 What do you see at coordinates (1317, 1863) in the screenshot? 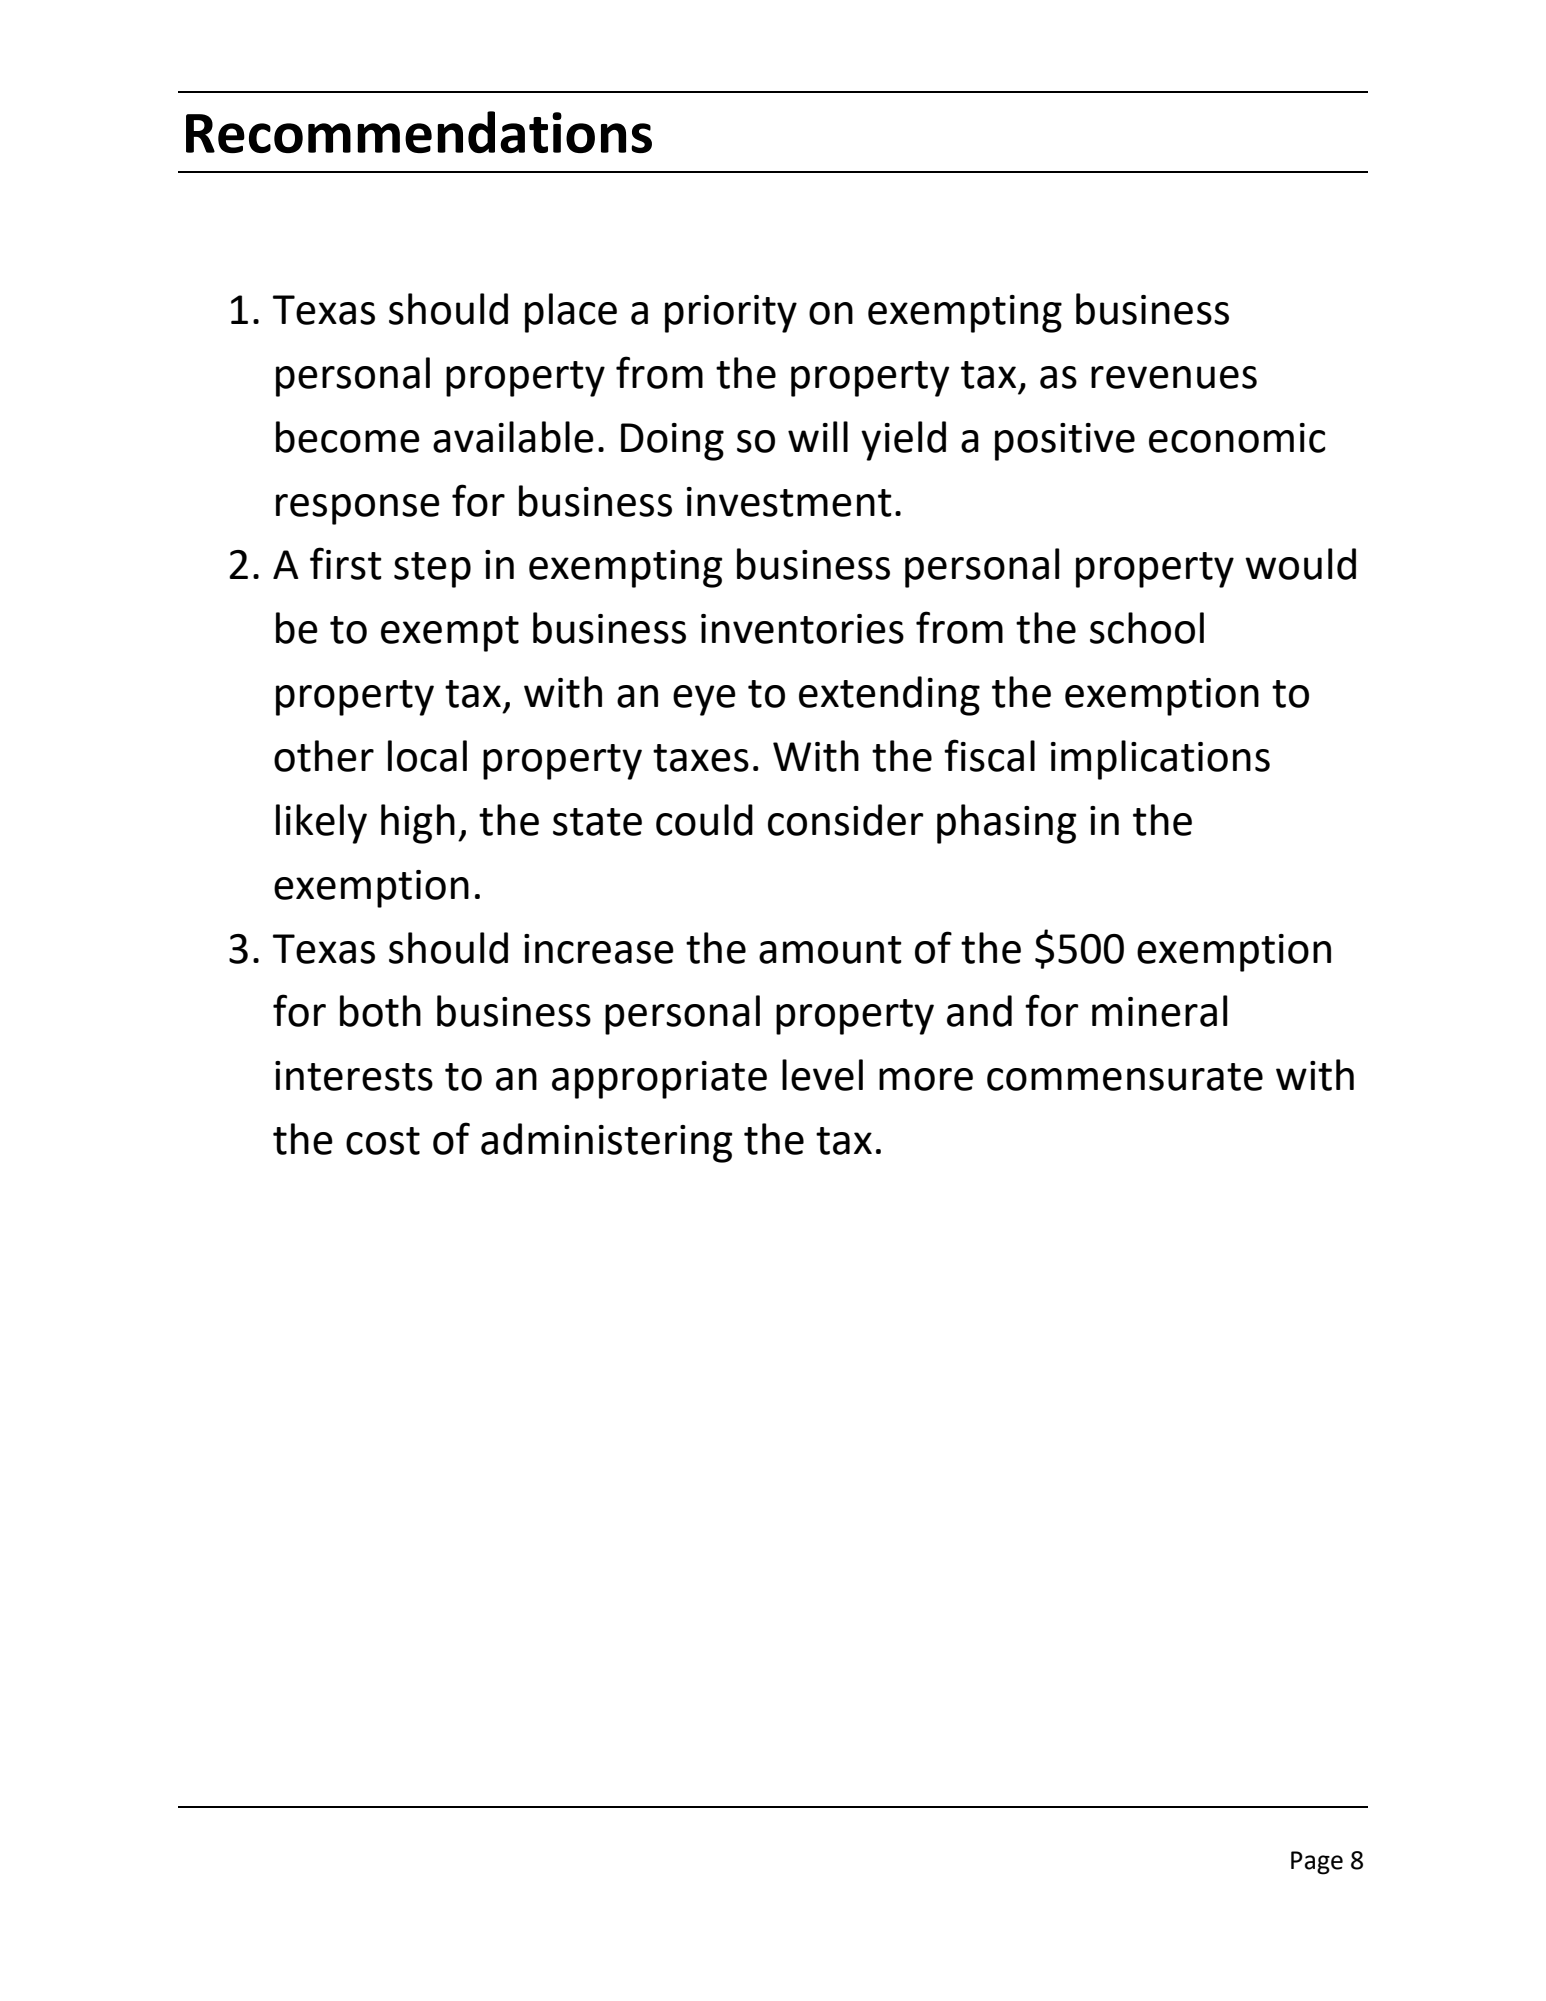
I see `Page` at bounding box center [1317, 1863].
